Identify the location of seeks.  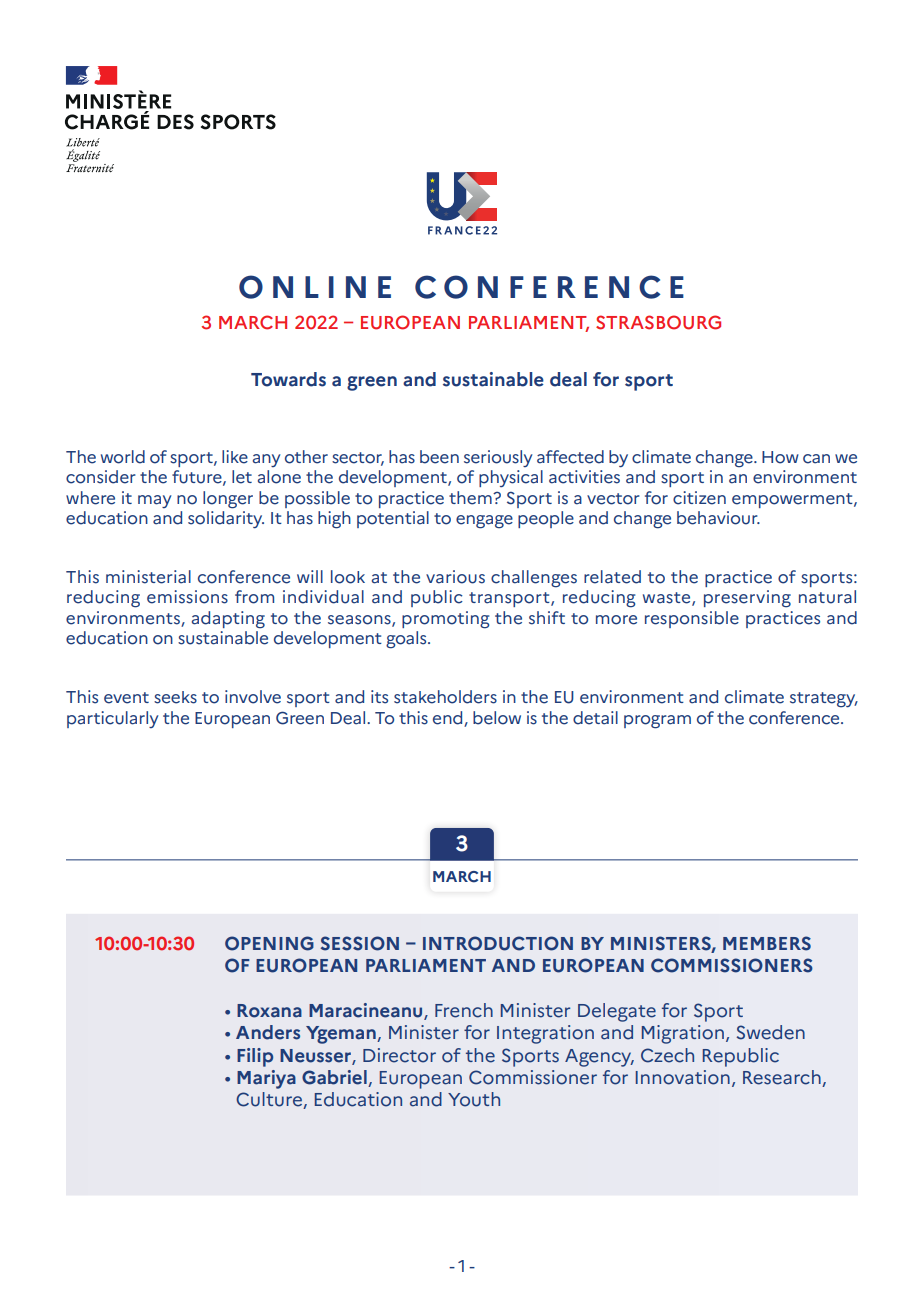
(175, 697).
